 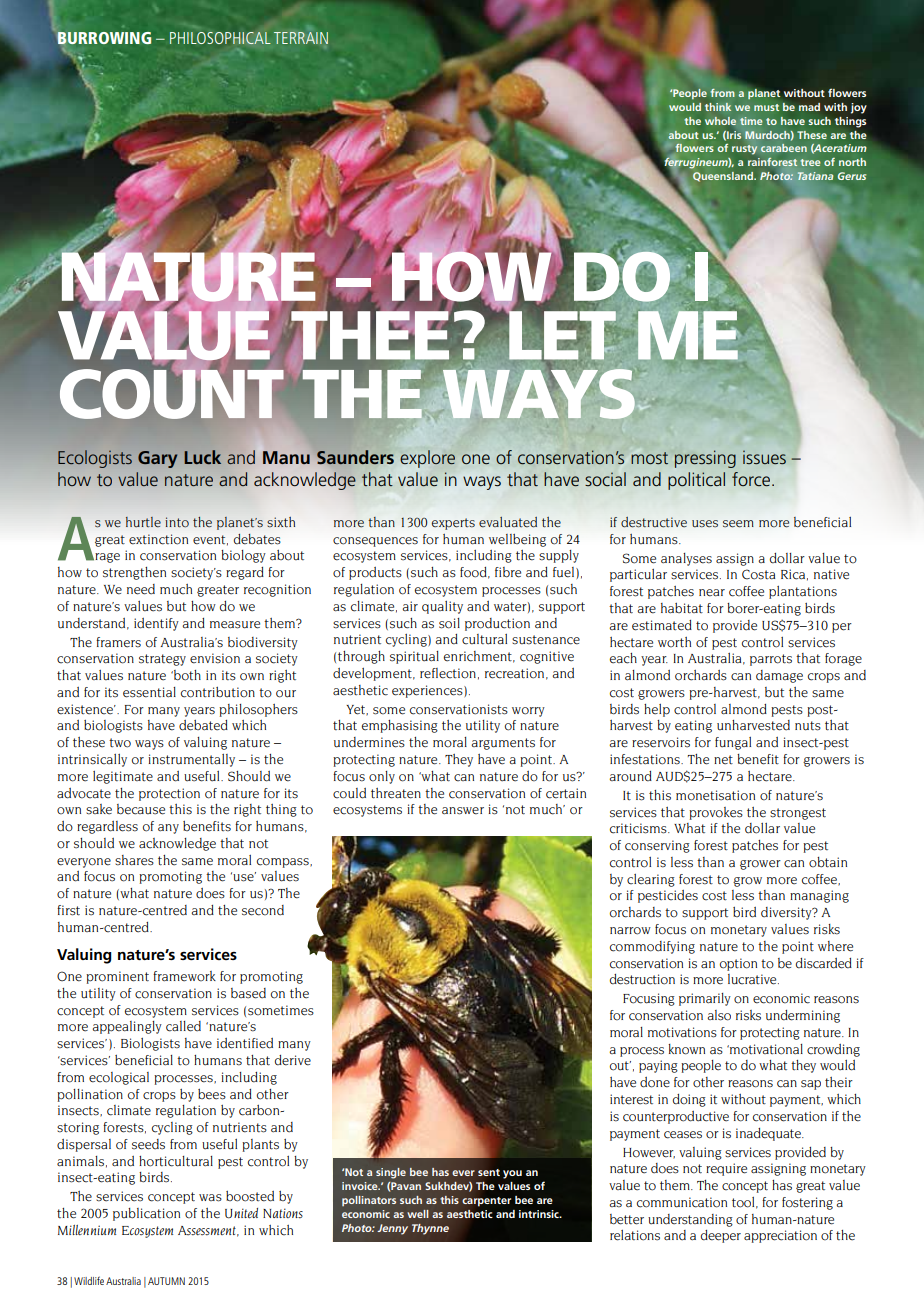 I want to click on TERRAIN, so click(x=301, y=38).
